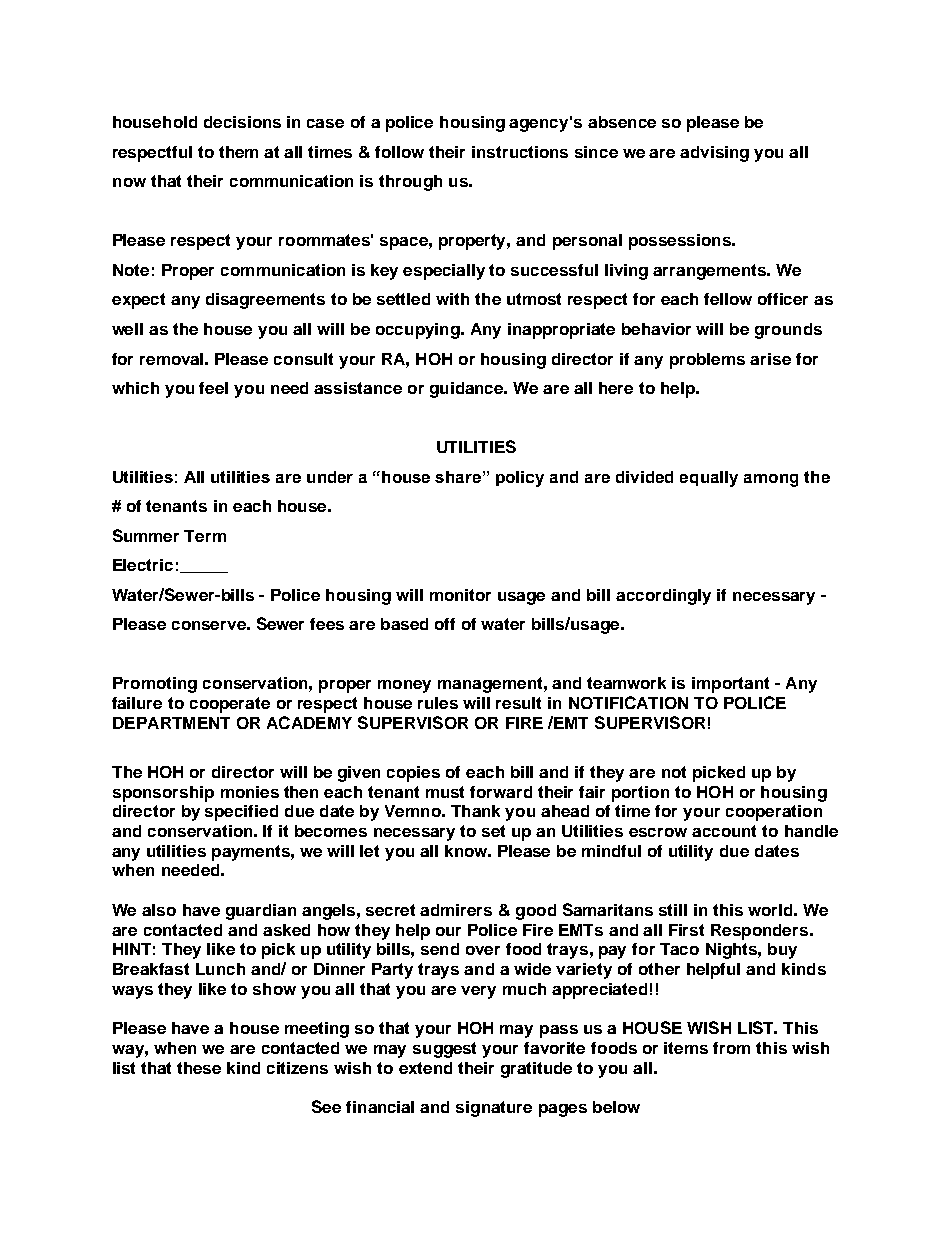  Describe the element at coordinates (714, 154) in the image. I see `advising` at that location.
